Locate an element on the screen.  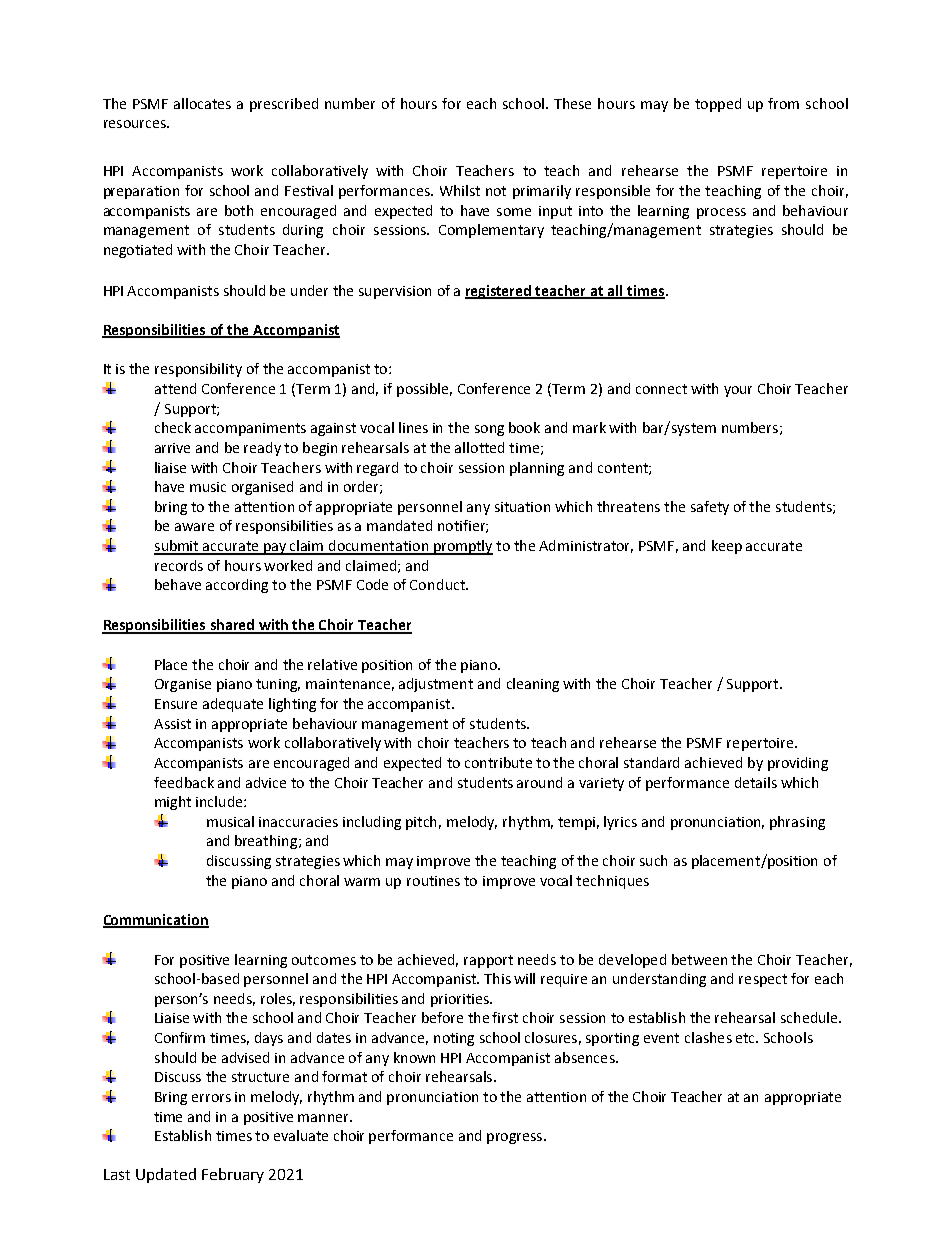
allocates is located at coordinates (202, 103).
